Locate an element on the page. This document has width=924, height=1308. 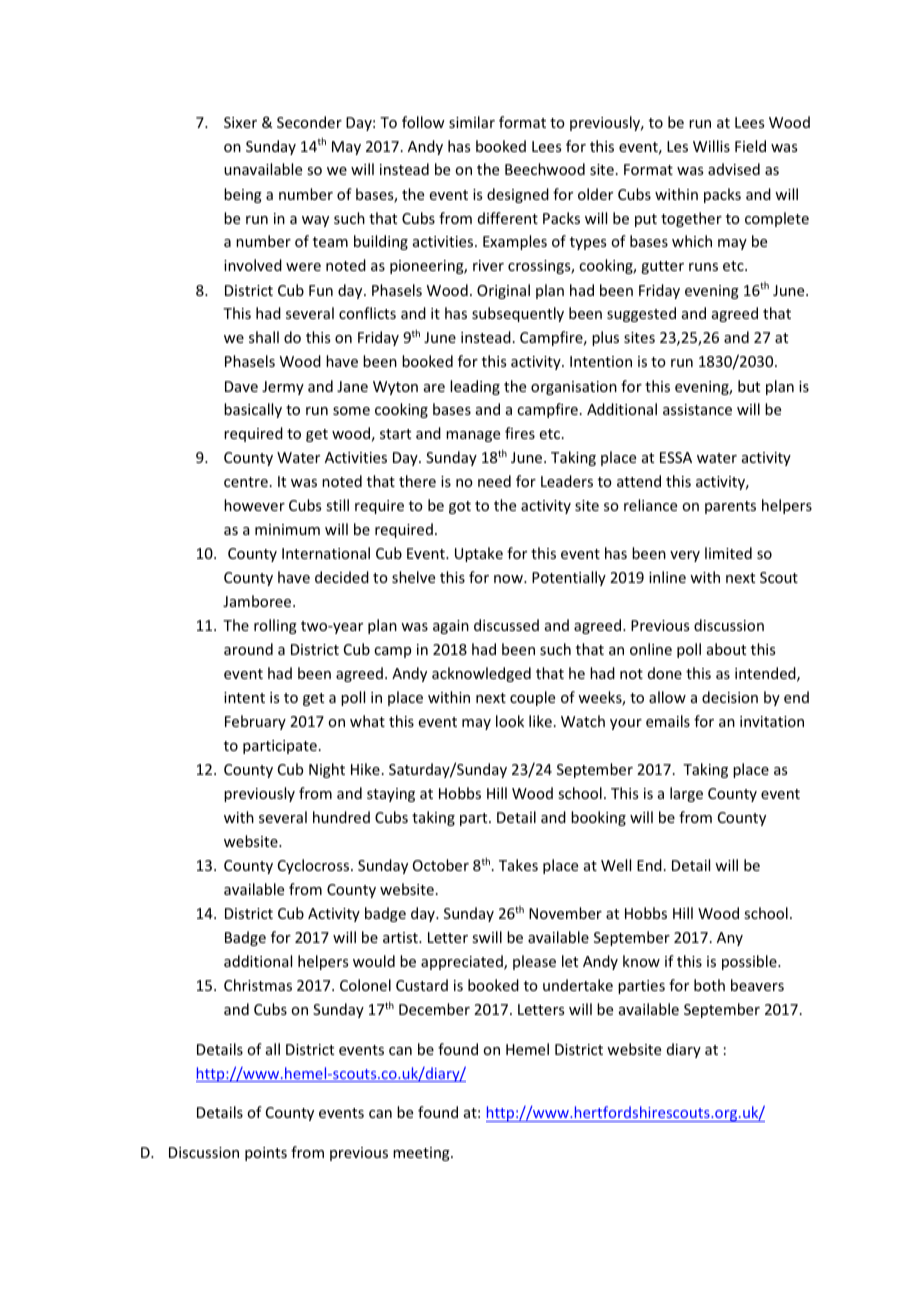
way is located at coordinates (315, 221).
